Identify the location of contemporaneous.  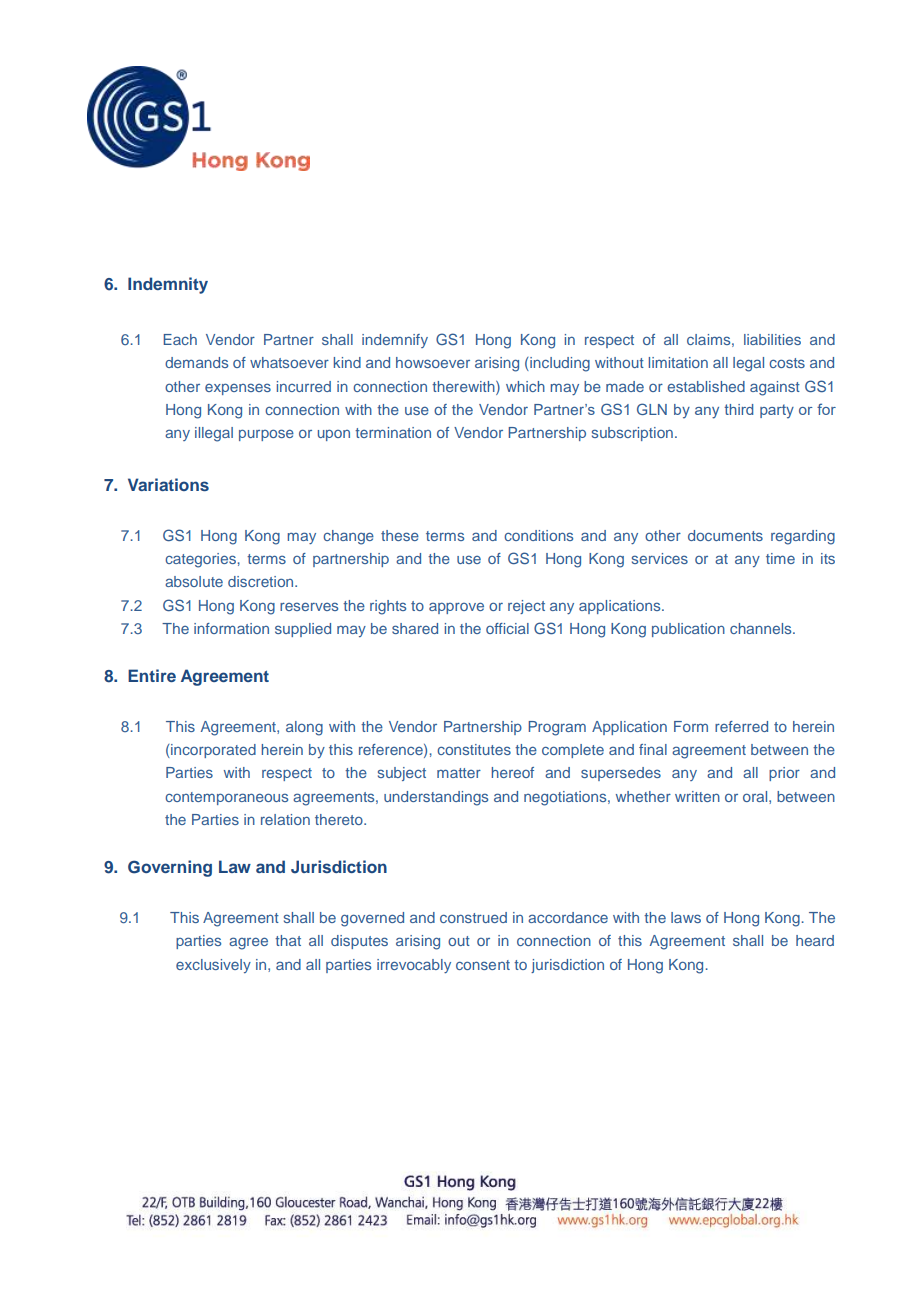
(226, 798).
